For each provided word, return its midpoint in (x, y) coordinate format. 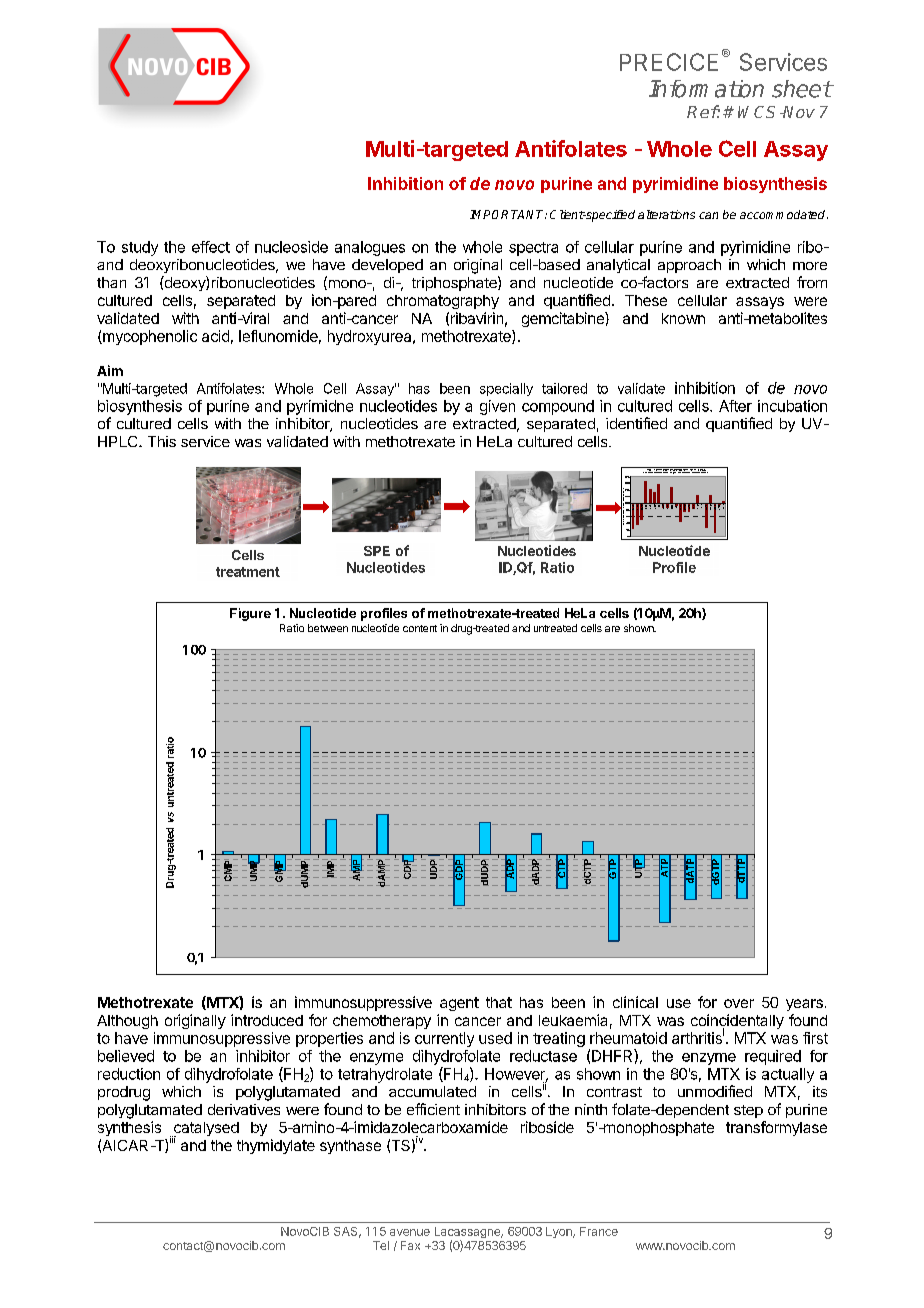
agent (459, 1004)
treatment (248, 572)
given (497, 407)
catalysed (205, 1130)
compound (558, 407)
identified (636, 423)
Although (127, 1022)
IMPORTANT (508, 214)
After (735, 406)
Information (706, 89)
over (739, 1003)
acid (215, 336)
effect (211, 247)
